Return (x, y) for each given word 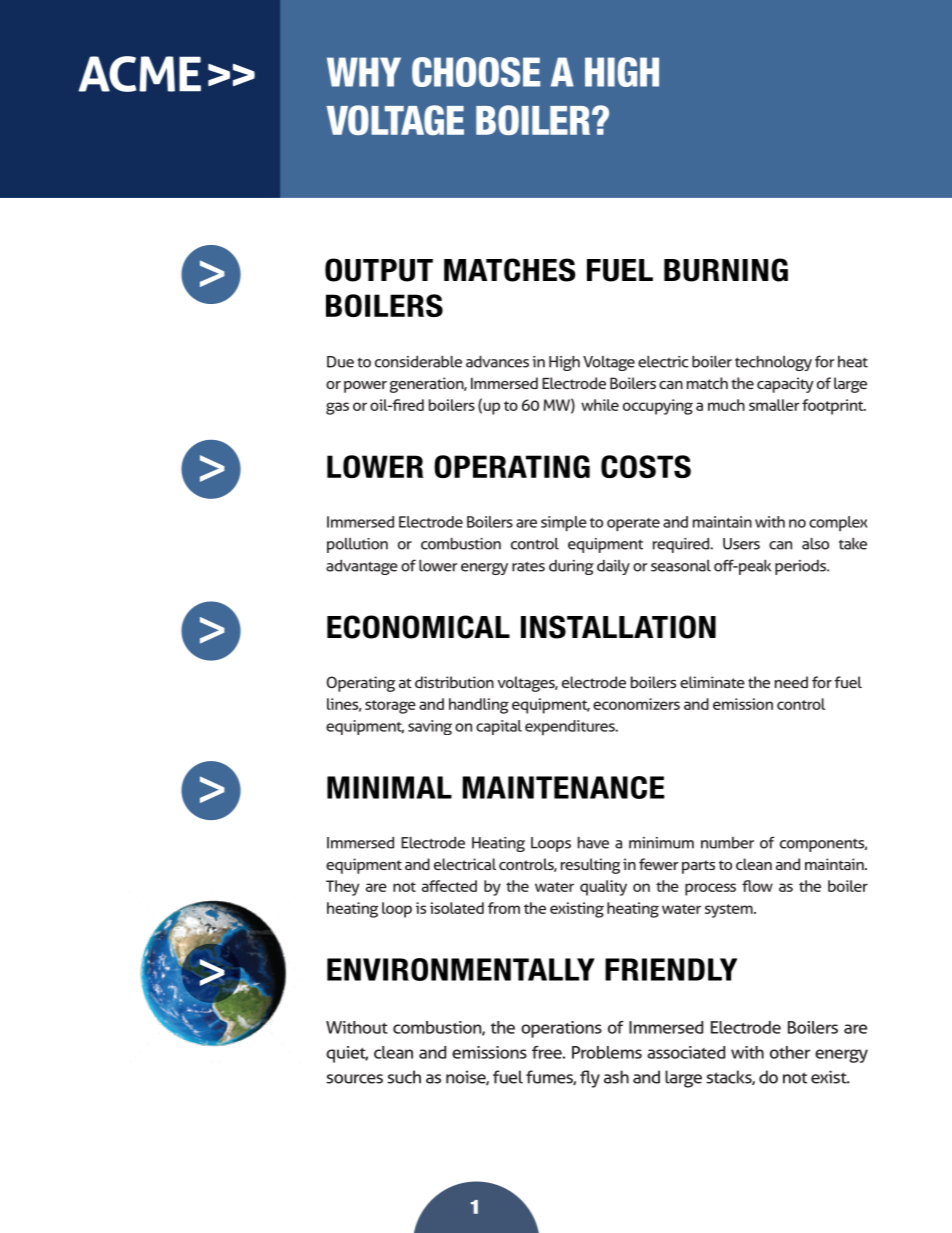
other (790, 1052)
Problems (607, 1052)
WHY (364, 72)
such (404, 1077)
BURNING (726, 270)
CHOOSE (476, 72)
